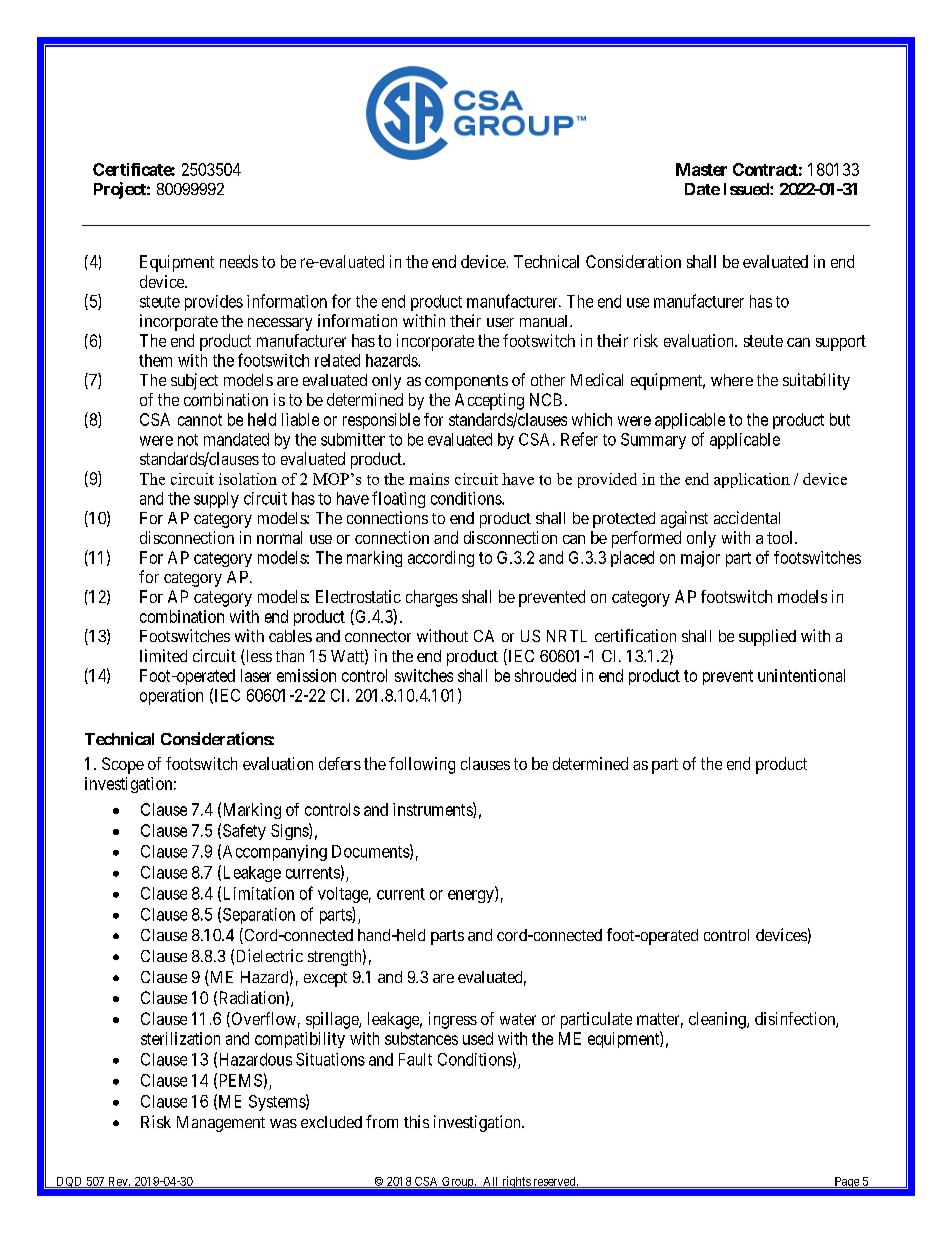 The image size is (952, 1233). What do you see at coordinates (216, 500) in the page?
I see `supply` at bounding box center [216, 500].
